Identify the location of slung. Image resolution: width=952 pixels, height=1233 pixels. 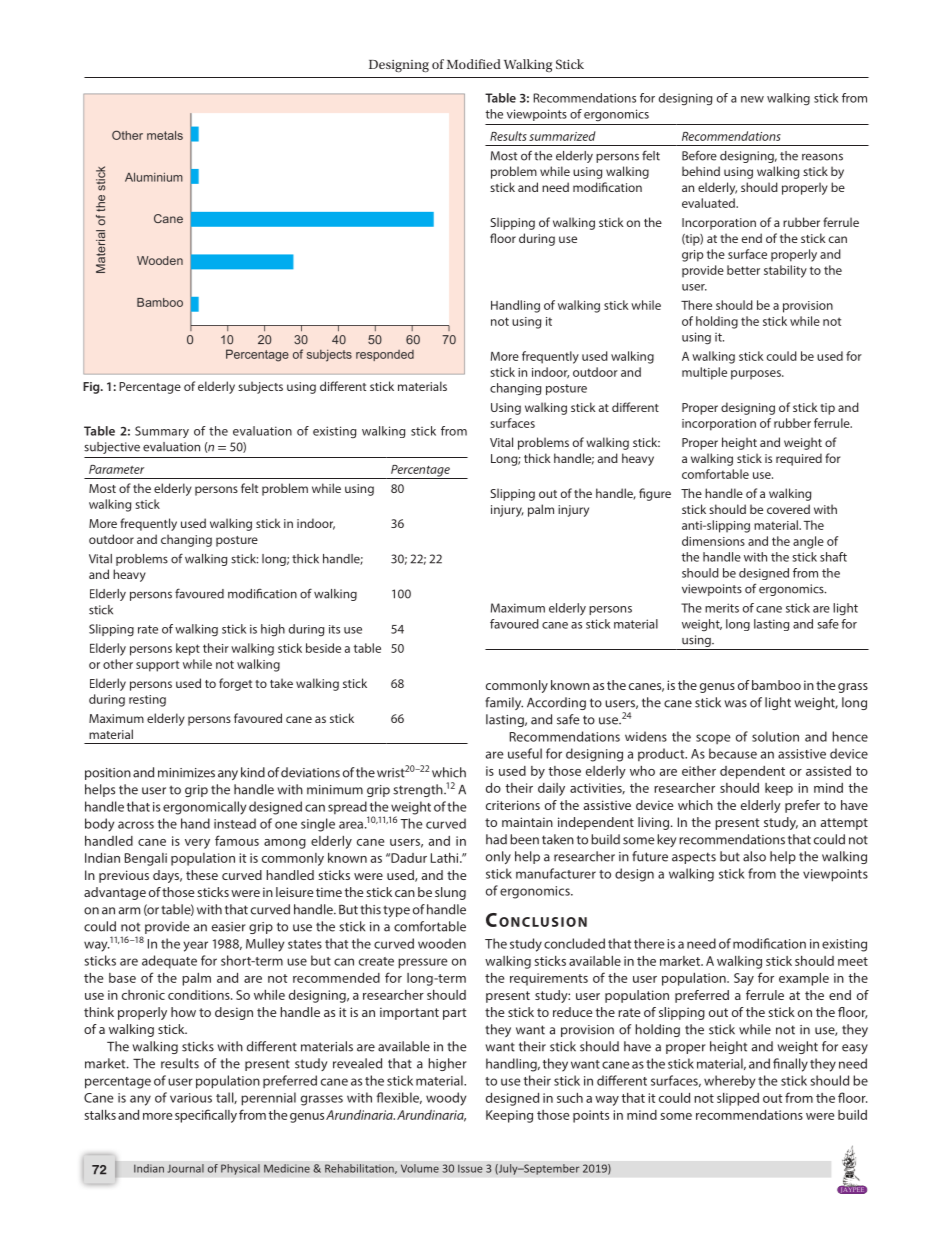
(450, 893).
